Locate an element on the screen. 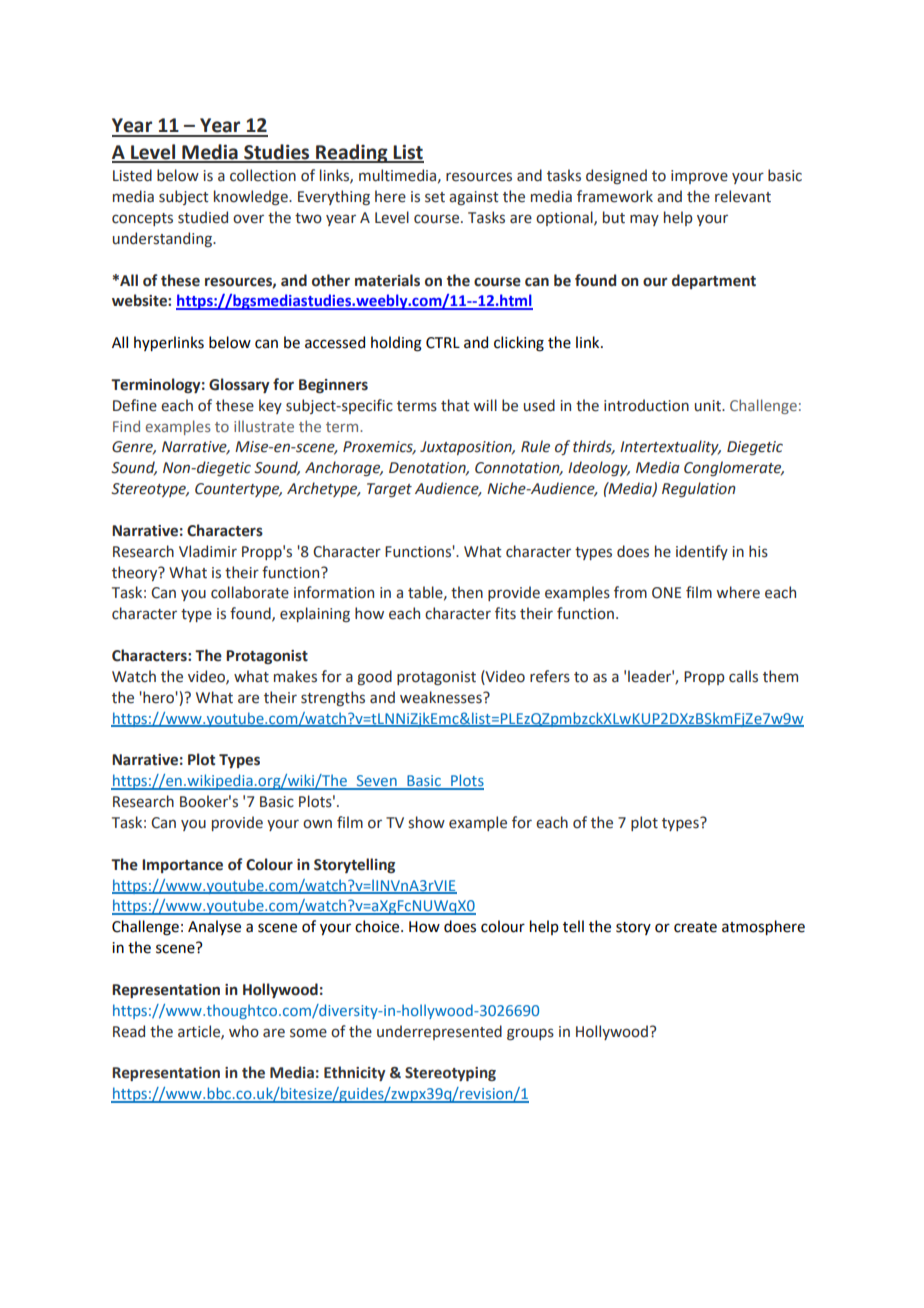  who is located at coordinates (244, 1031).
